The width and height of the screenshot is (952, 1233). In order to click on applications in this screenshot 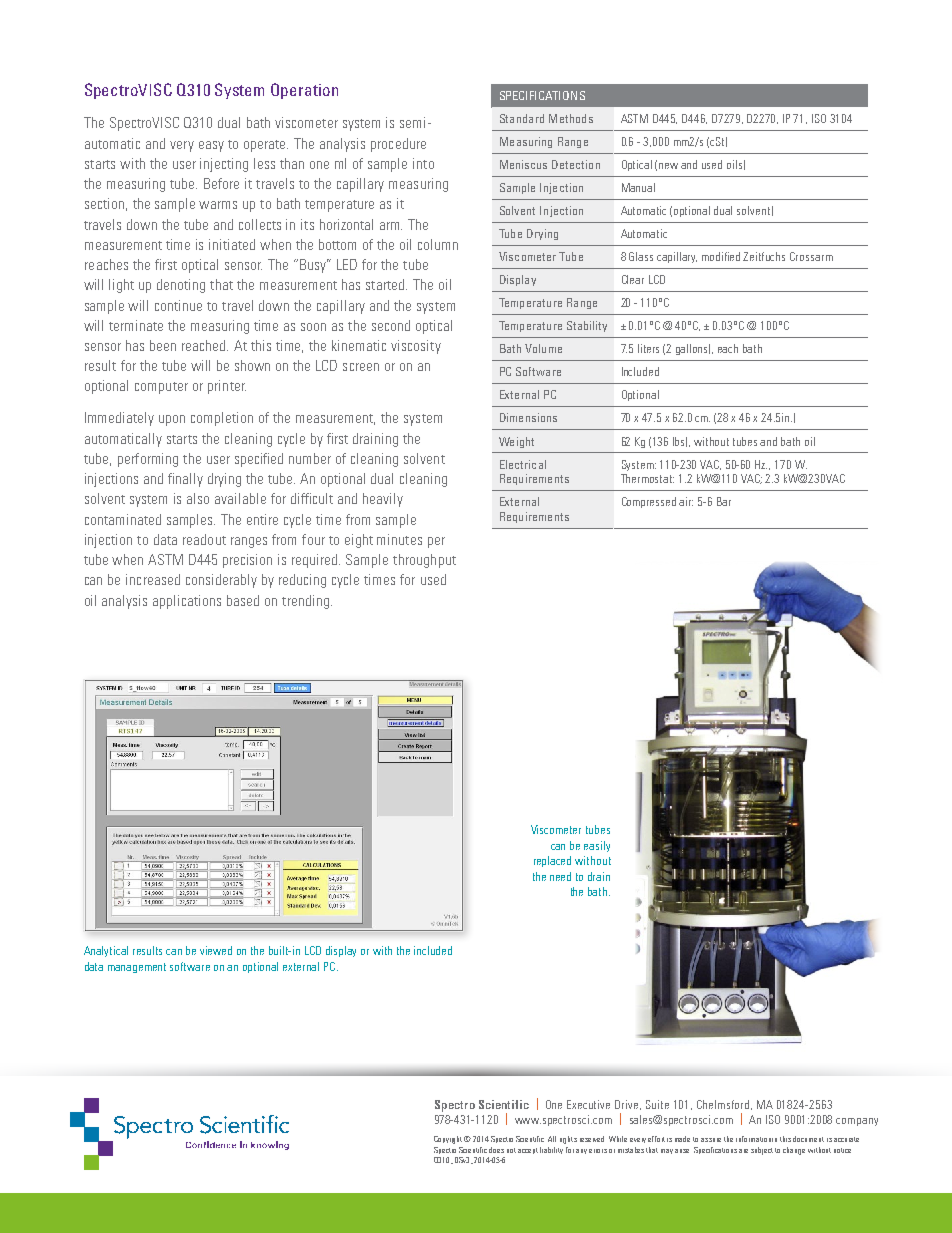, I will do `click(187, 602)`.
